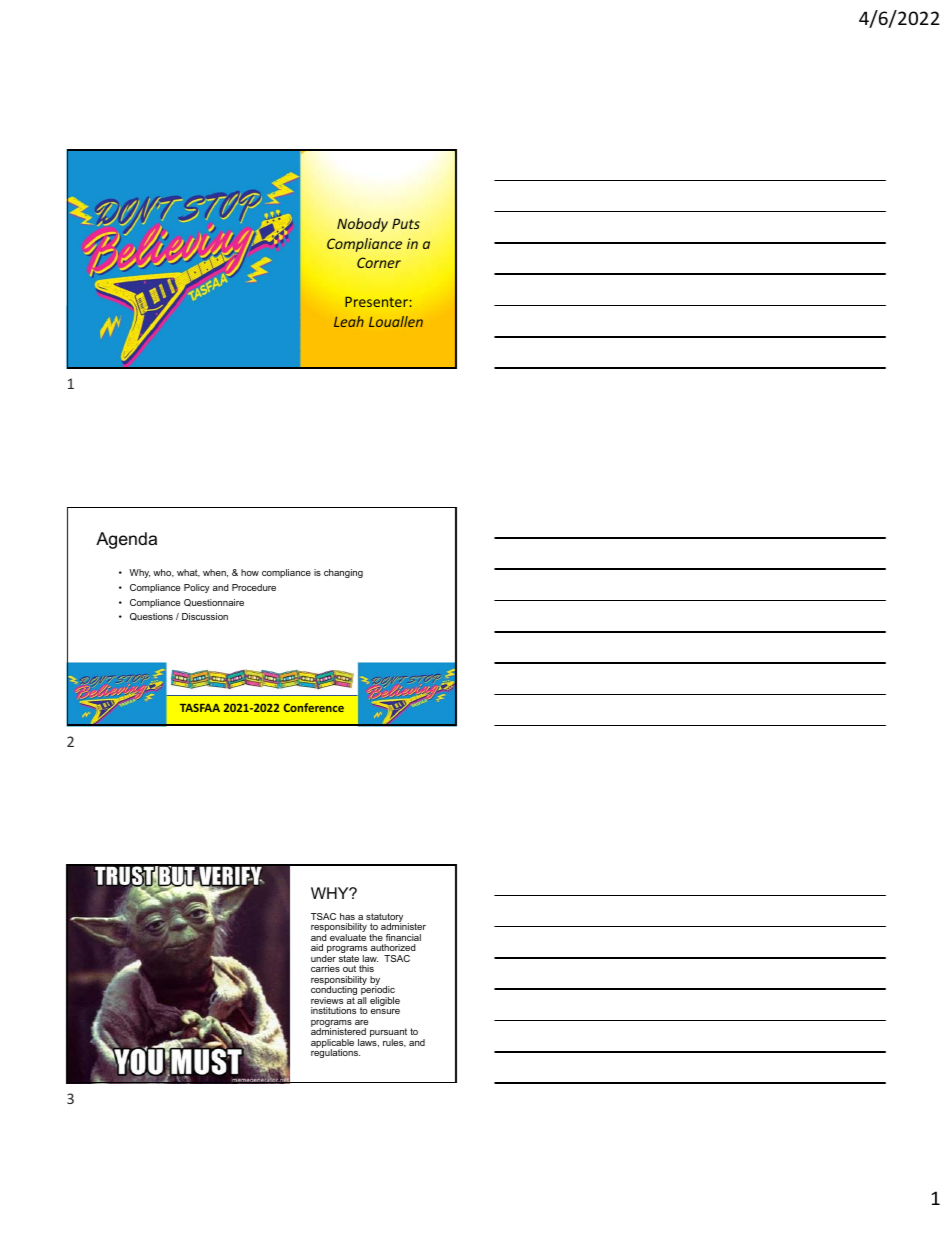 This page has height=1233, width=952. What do you see at coordinates (343, 573) in the page?
I see `changing` at bounding box center [343, 573].
